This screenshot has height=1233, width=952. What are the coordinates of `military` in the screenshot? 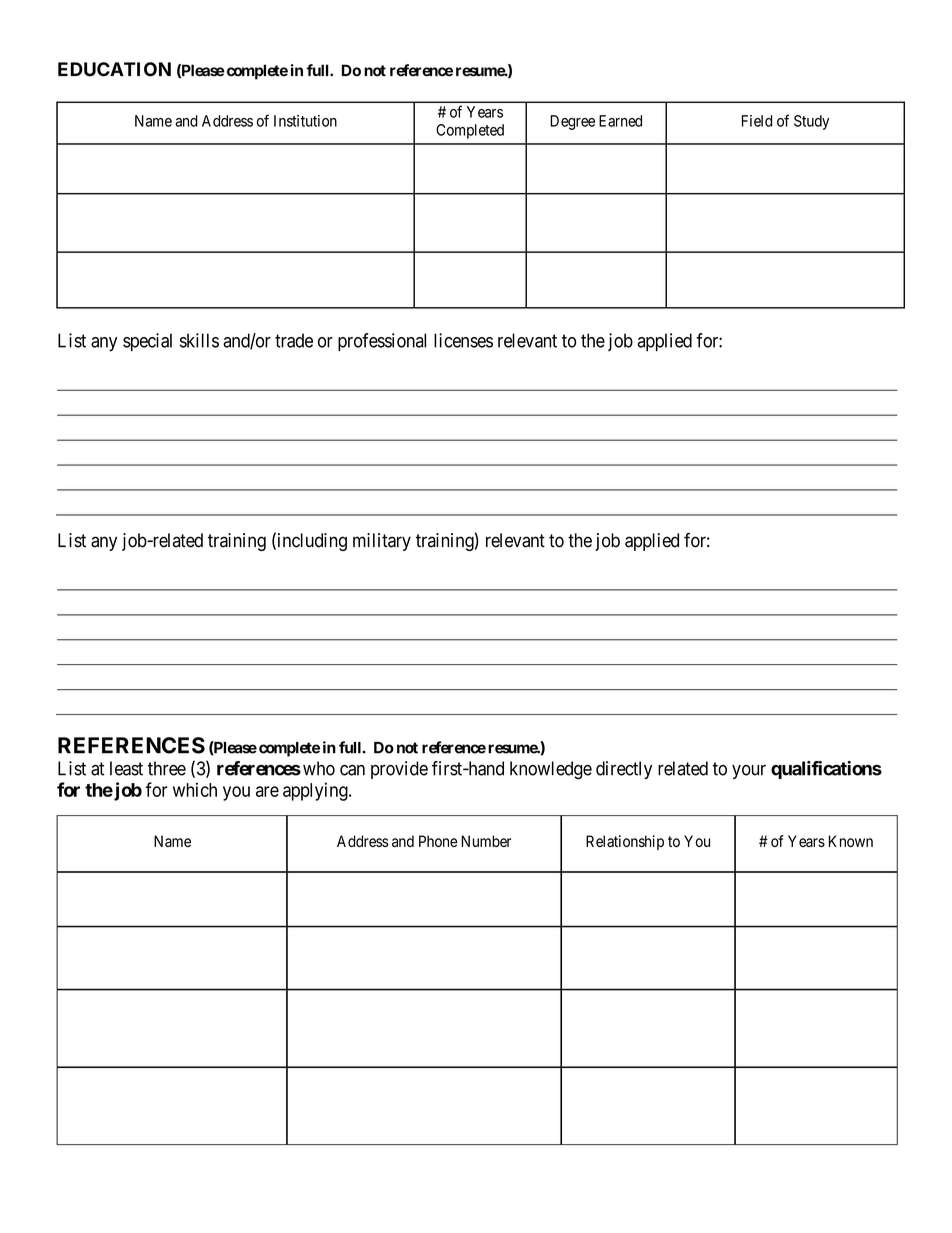 It's located at (382, 542).
